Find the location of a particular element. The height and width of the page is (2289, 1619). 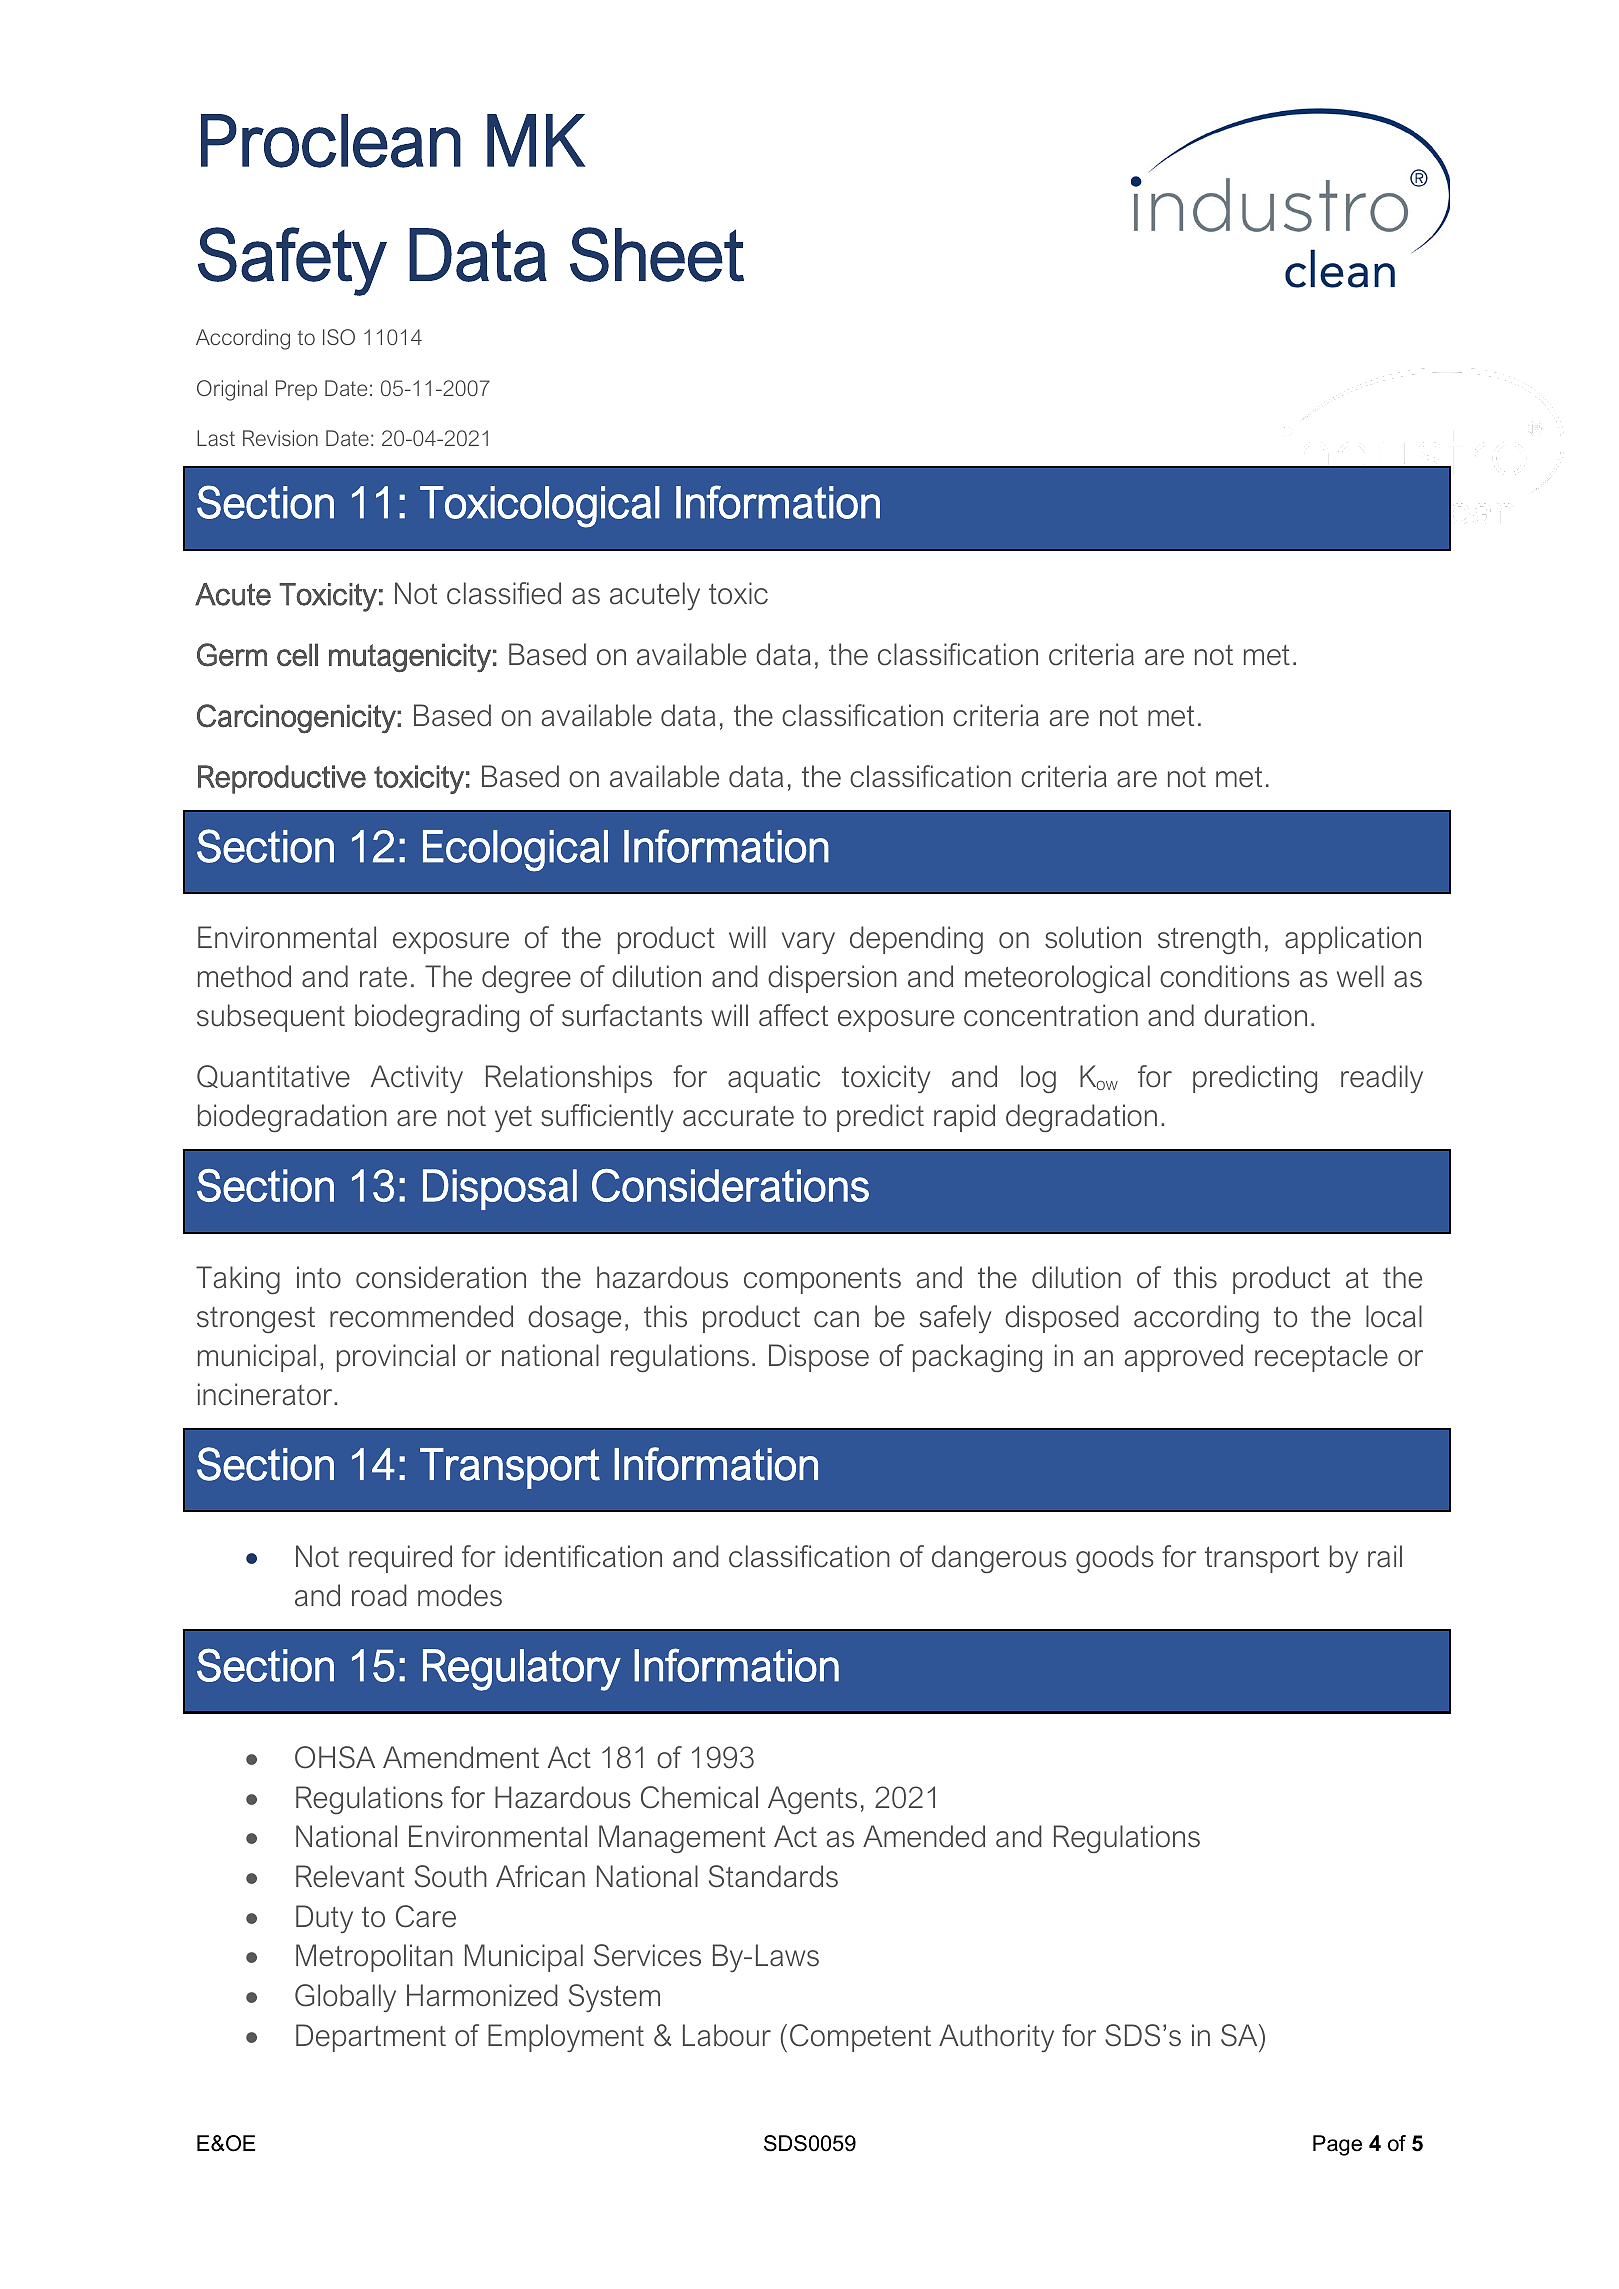

Sheet is located at coordinates (657, 254).
